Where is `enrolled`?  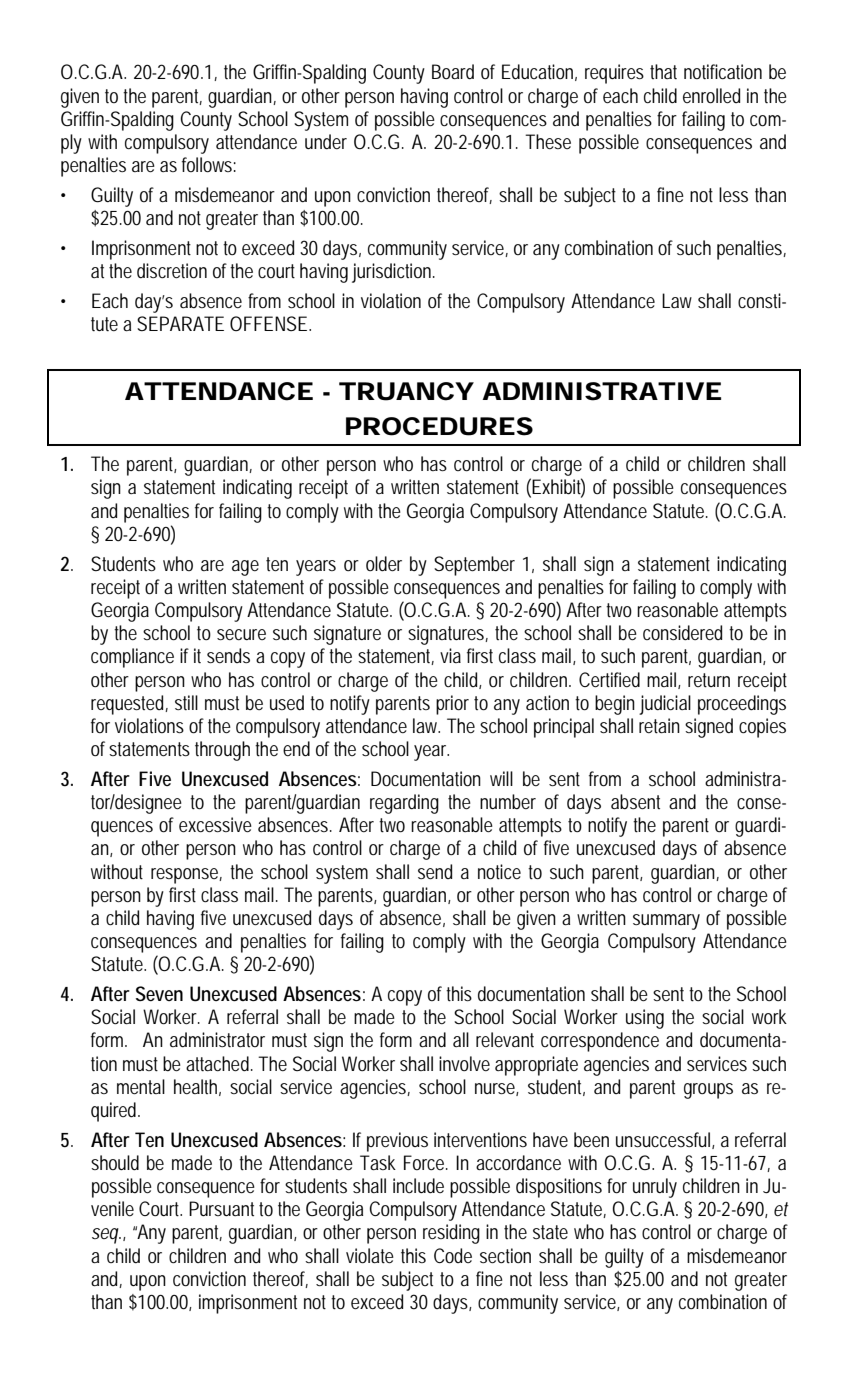 enrolled is located at coordinates (711, 96).
